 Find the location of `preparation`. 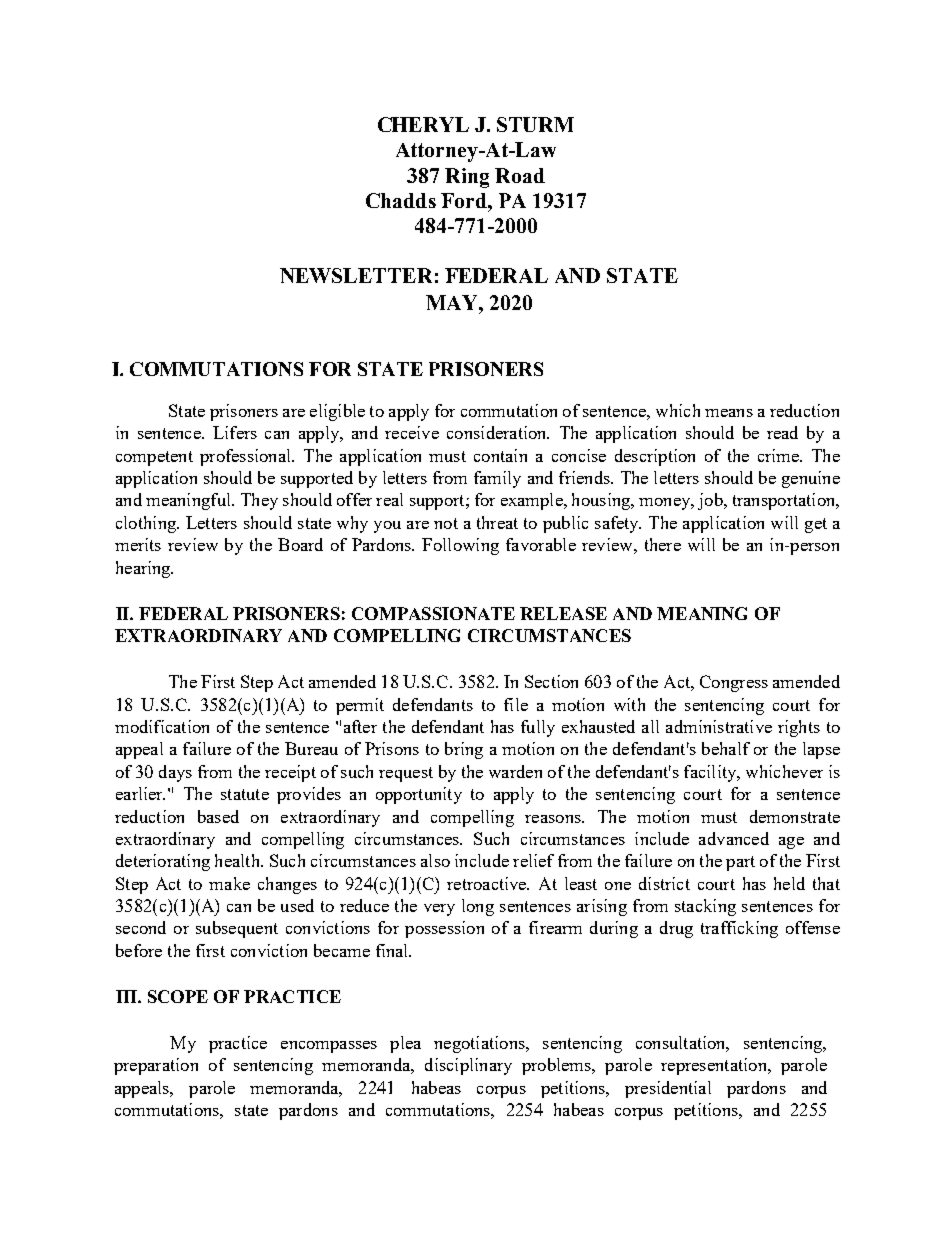

preparation is located at coordinates (156, 1066).
